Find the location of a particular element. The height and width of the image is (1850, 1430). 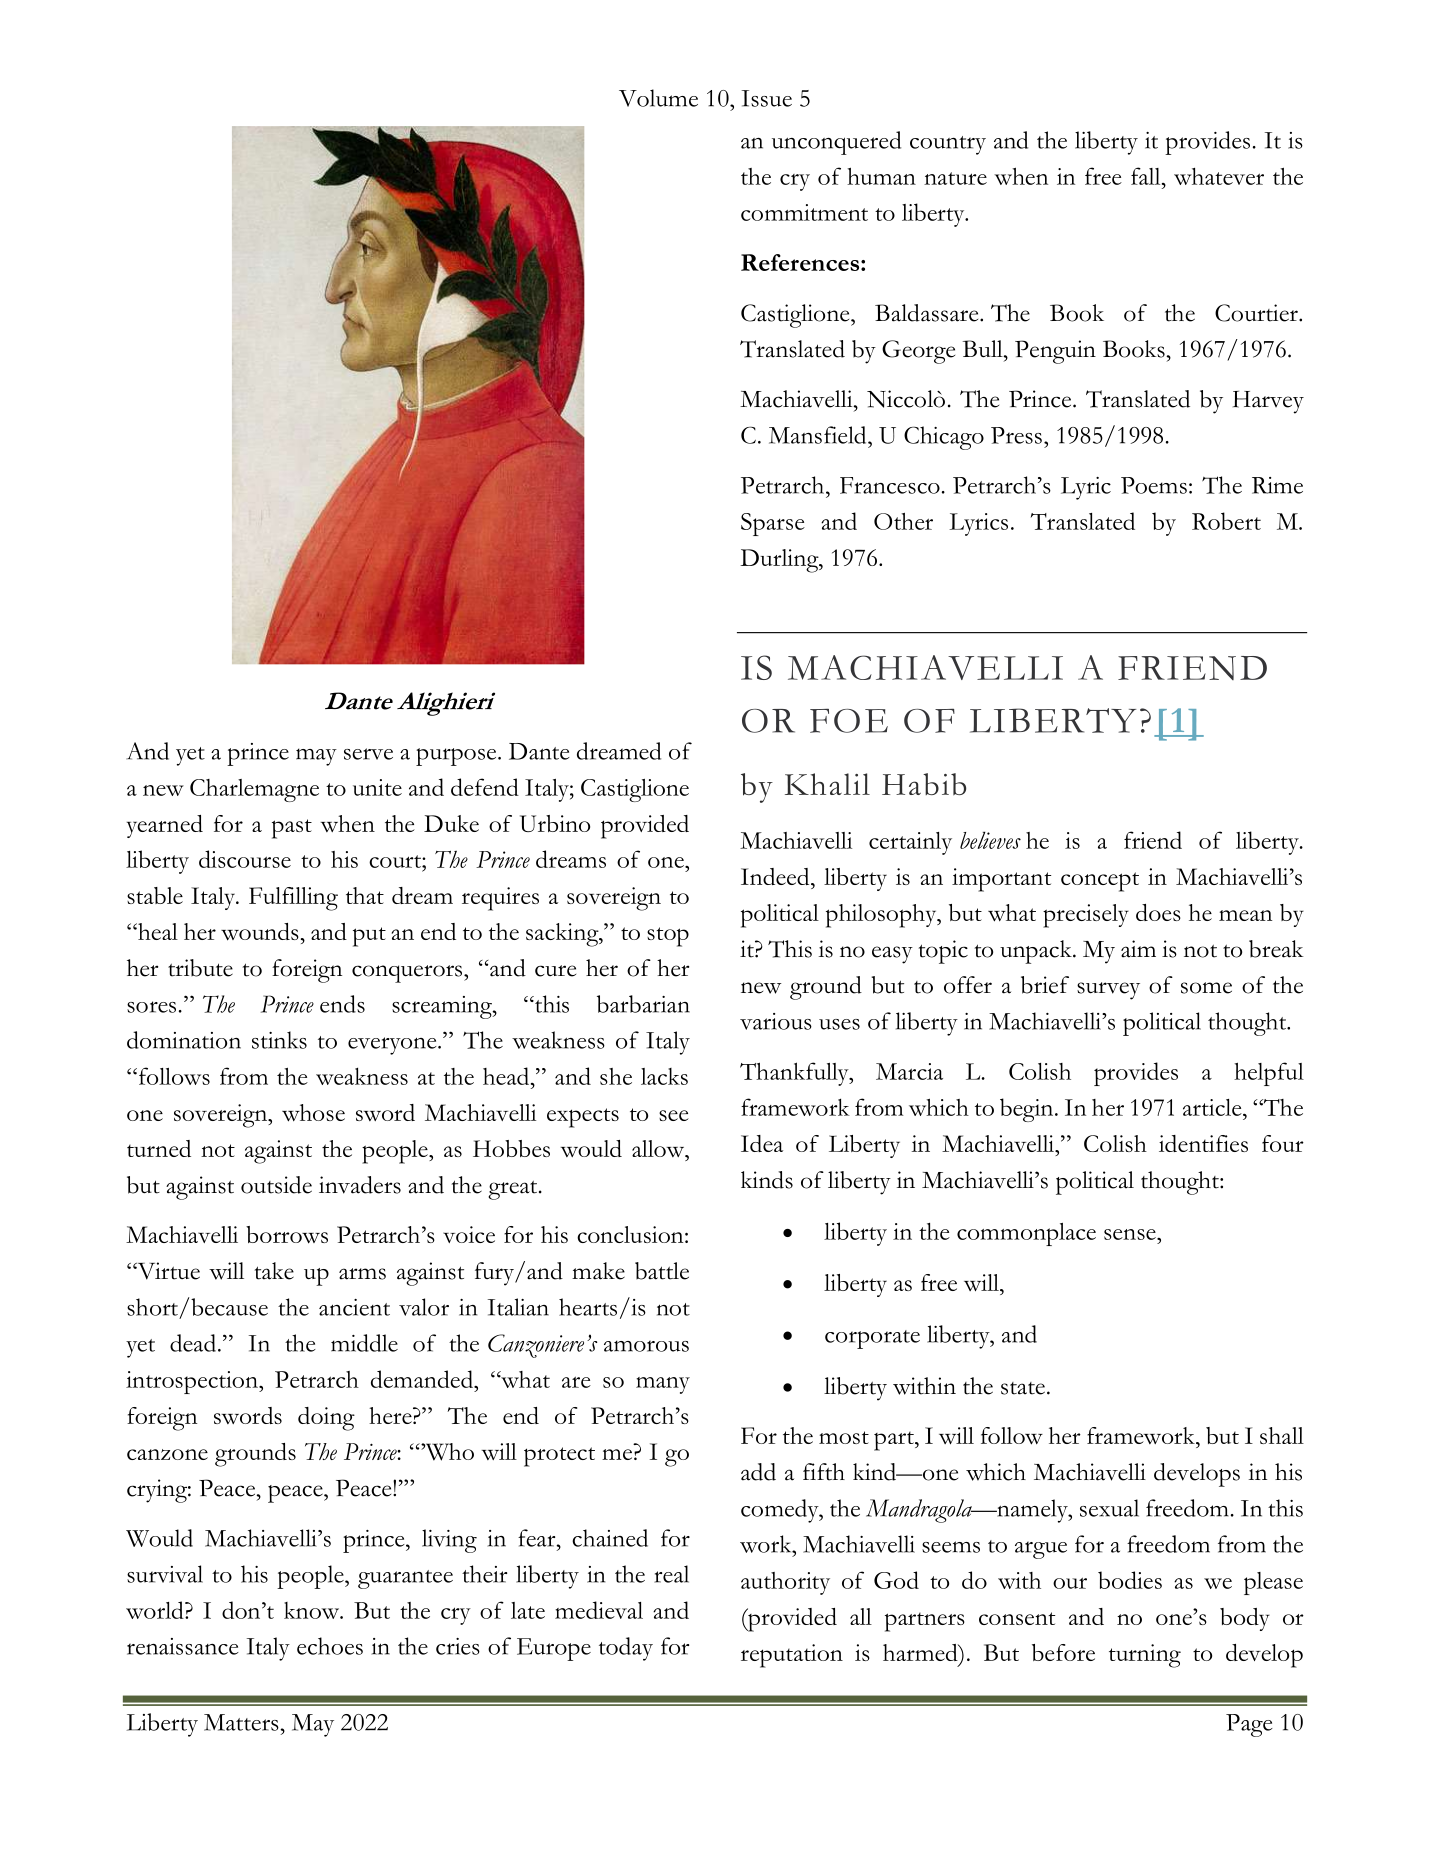

Volume is located at coordinates (658, 98).
